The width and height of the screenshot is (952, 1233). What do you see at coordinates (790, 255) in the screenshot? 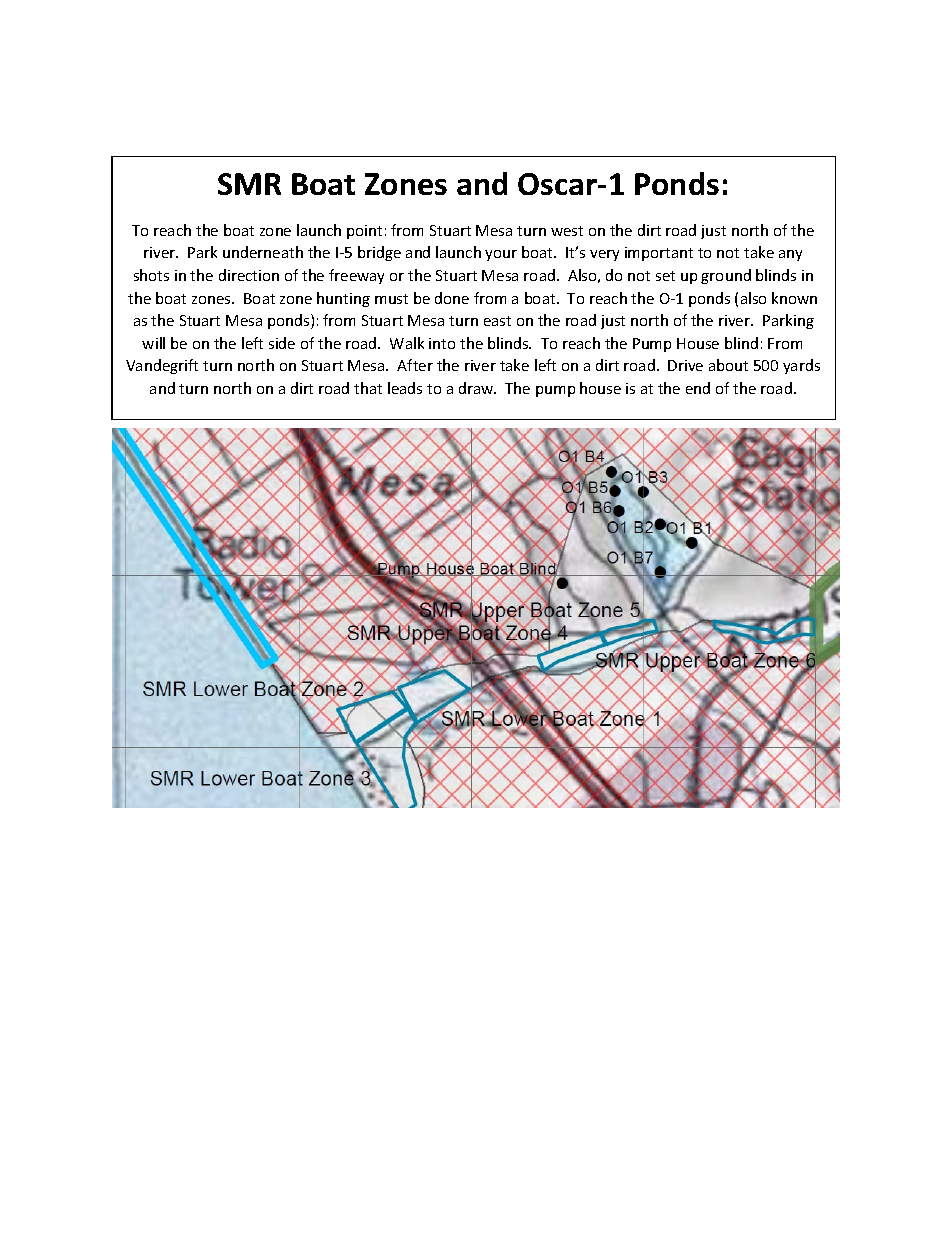
I see `any` at bounding box center [790, 255].
